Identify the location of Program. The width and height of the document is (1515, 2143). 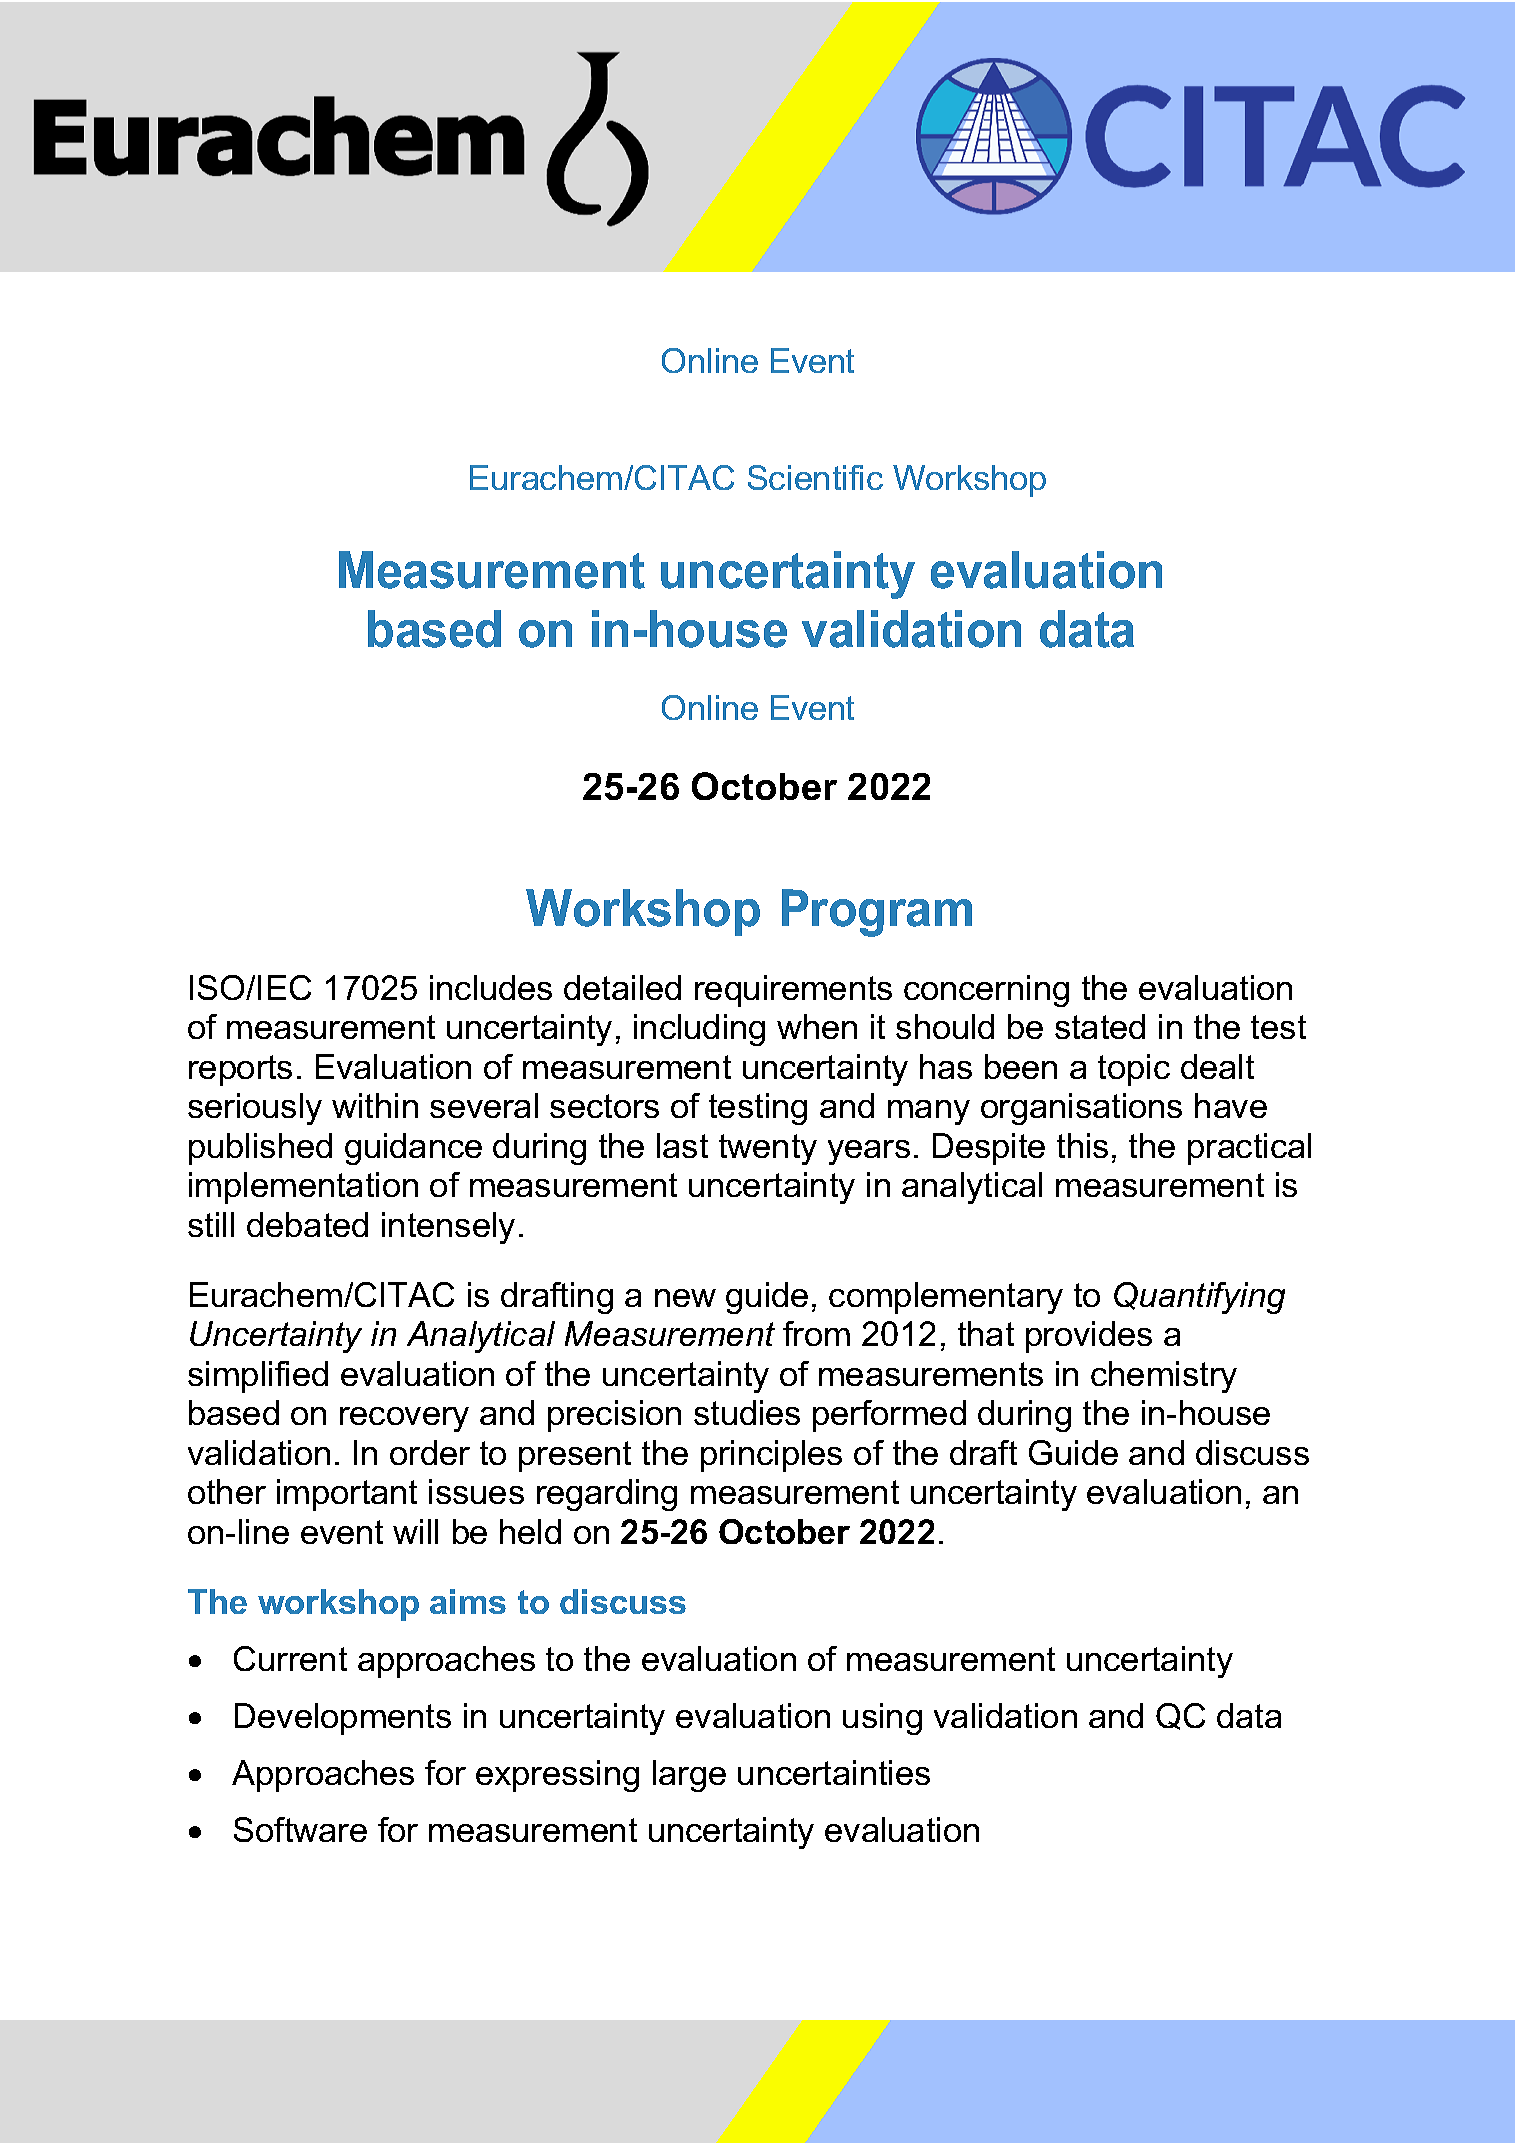
(877, 913).
